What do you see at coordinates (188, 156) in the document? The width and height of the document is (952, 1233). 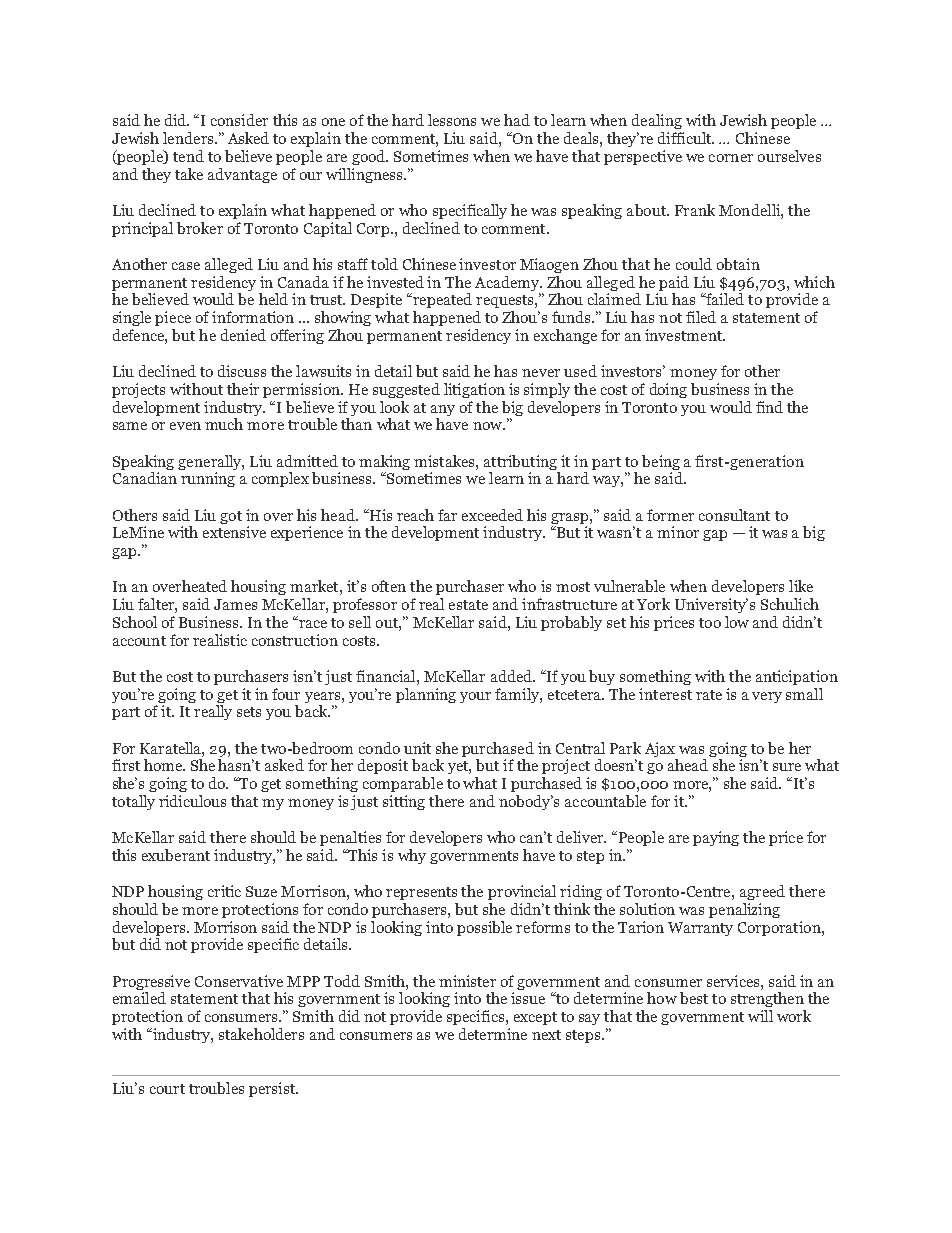 I see `tend` at bounding box center [188, 156].
